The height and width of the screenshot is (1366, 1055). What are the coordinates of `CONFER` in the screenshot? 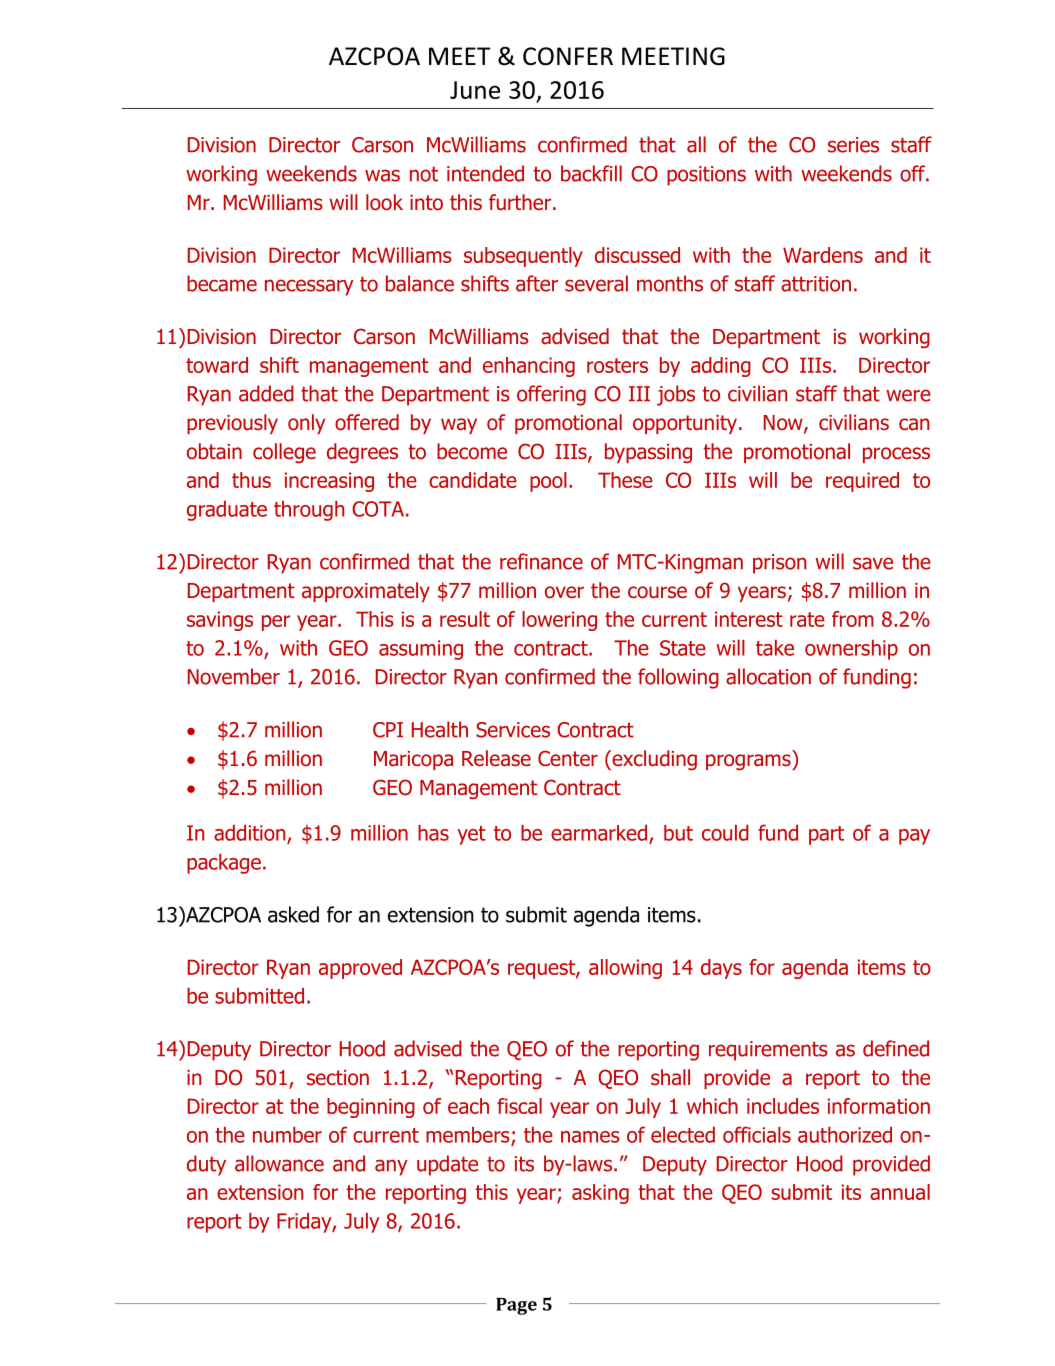 It's located at (568, 56).
